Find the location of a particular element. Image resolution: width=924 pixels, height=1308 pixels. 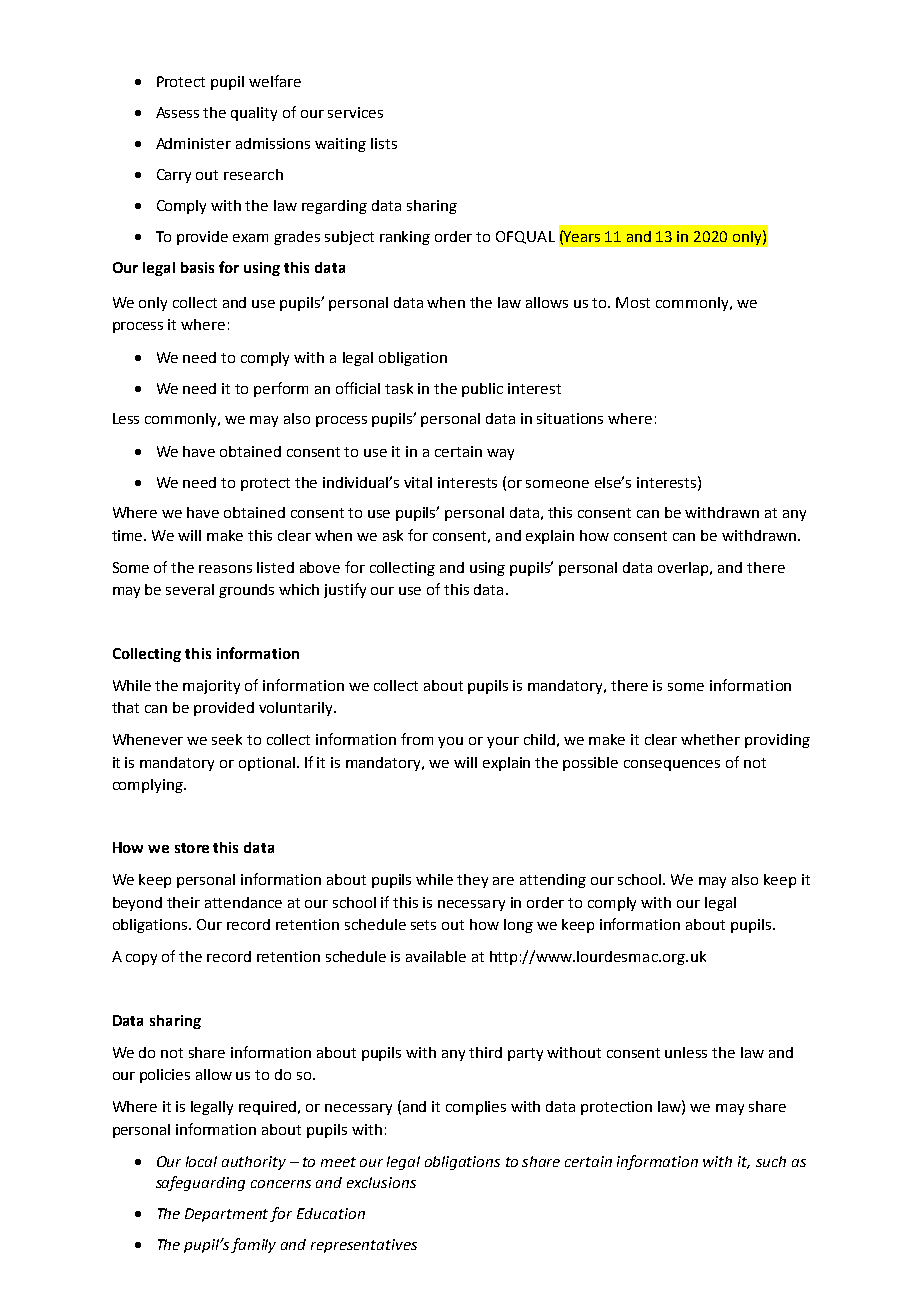

vital is located at coordinates (418, 482).
